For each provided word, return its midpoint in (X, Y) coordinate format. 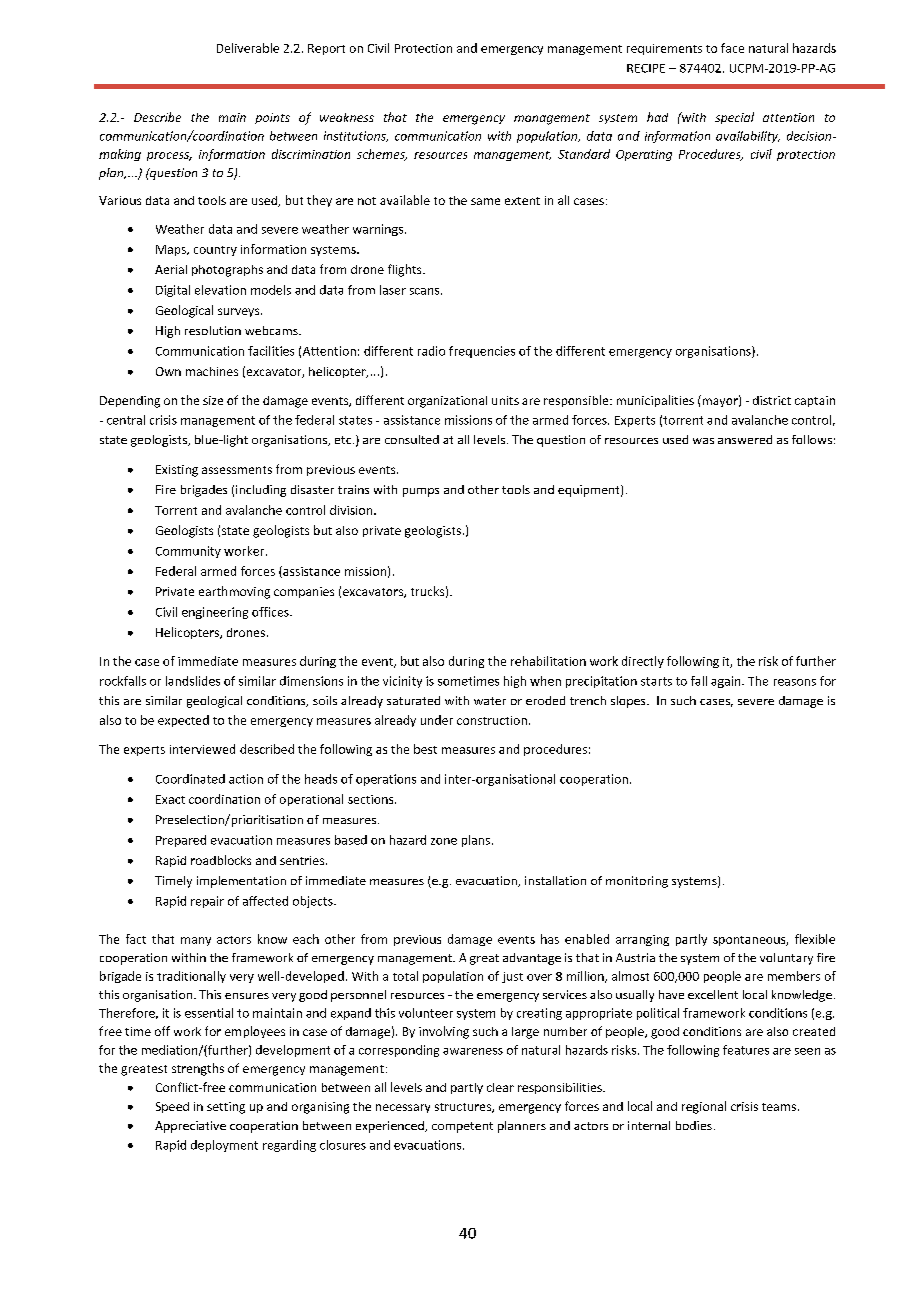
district (772, 400)
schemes (382, 155)
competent (462, 1127)
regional (704, 1107)
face (732, 48)
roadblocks (221, 860)
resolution (213, 330)
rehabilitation (548, 661)
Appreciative (190, 1127)
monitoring (637, 882)
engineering (215, 613)
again (727, 682)
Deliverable (248, 48)
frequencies (482, 352)
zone (444, 841)
